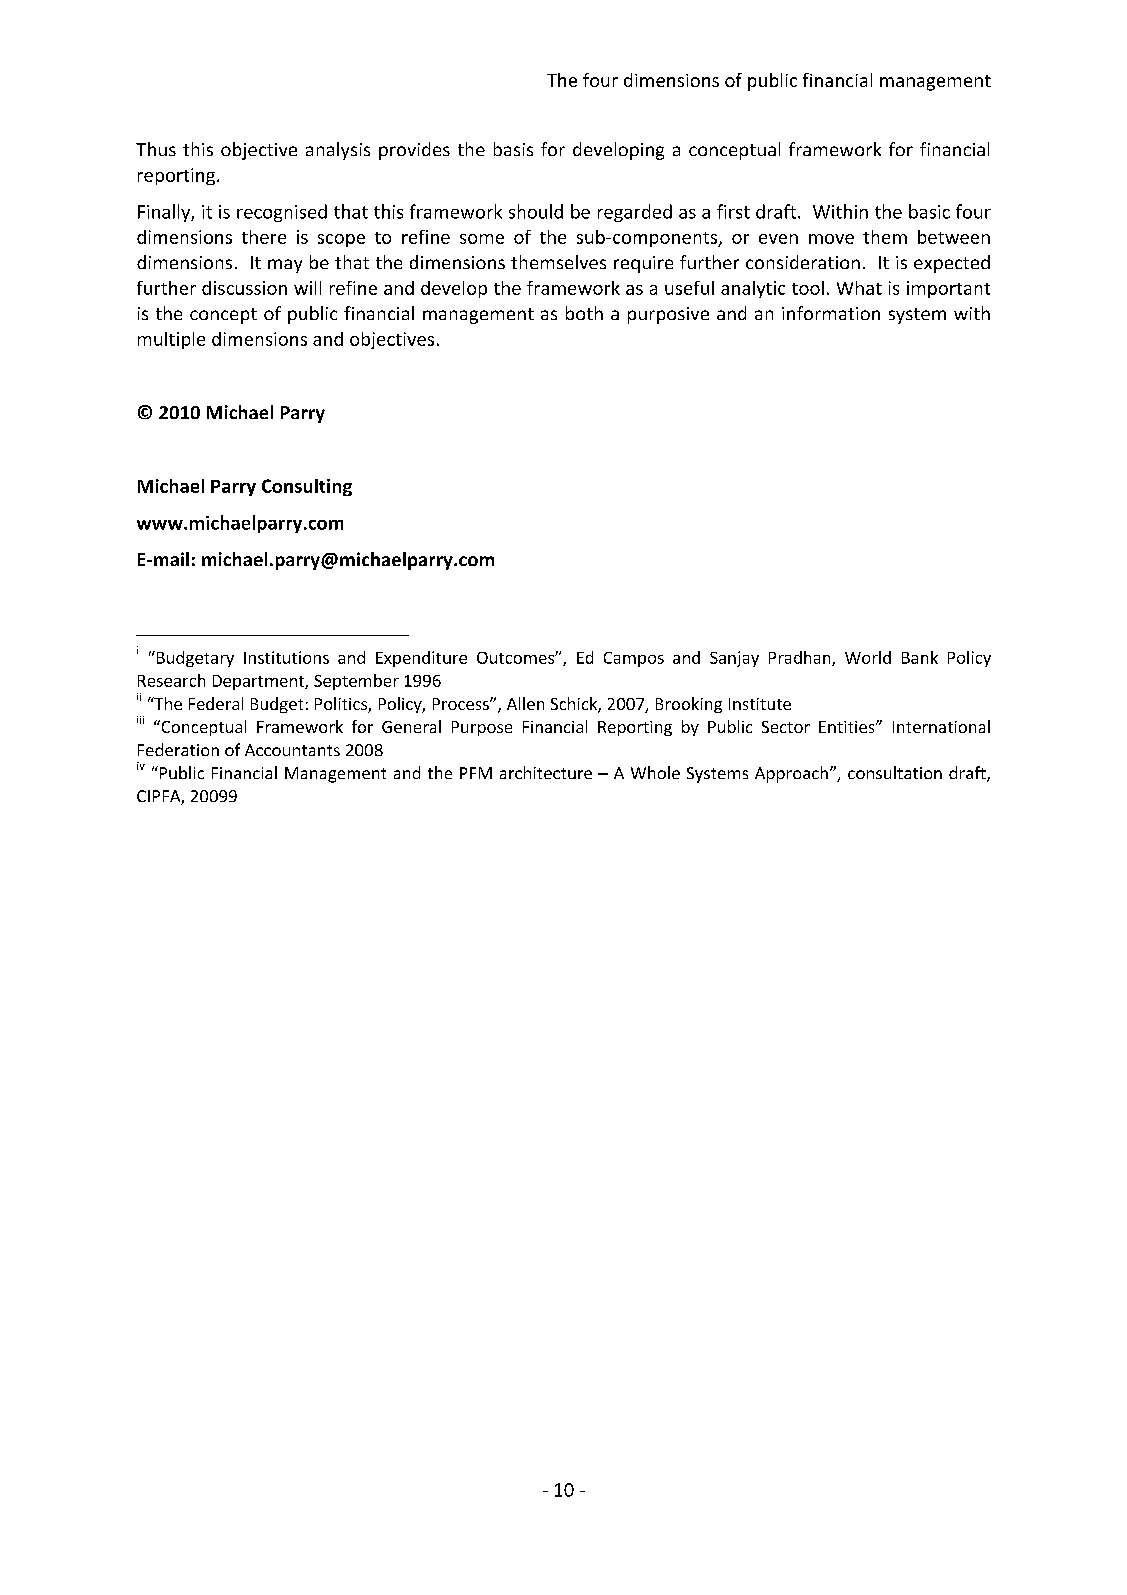 The width and height of the image is (1127, 1595). What do you see at coordinates (156, 149) in the image?
I see `Thus` at bounding box center [156, 149].
